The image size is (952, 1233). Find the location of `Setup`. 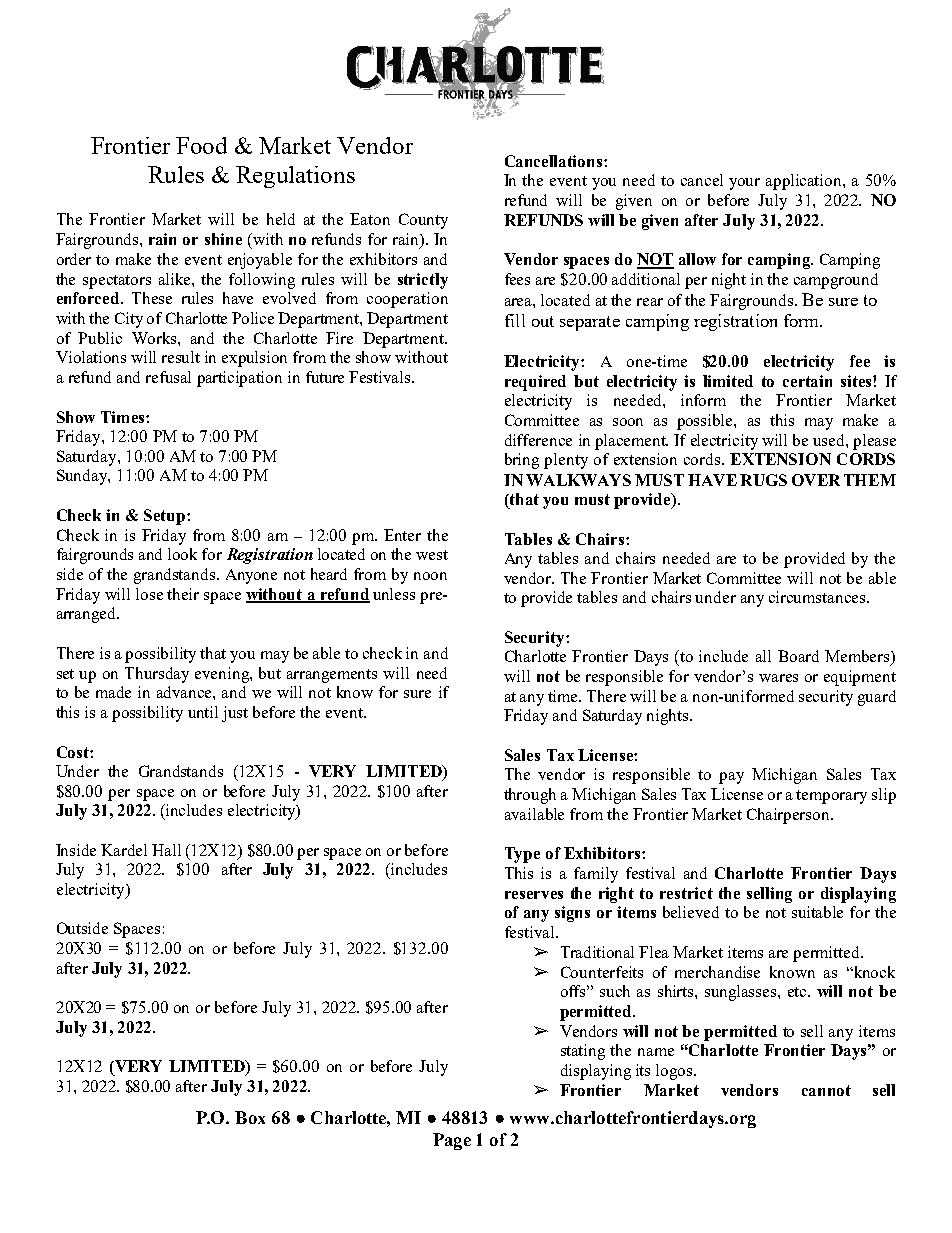

Setup is located at coordinates (166, 517).
